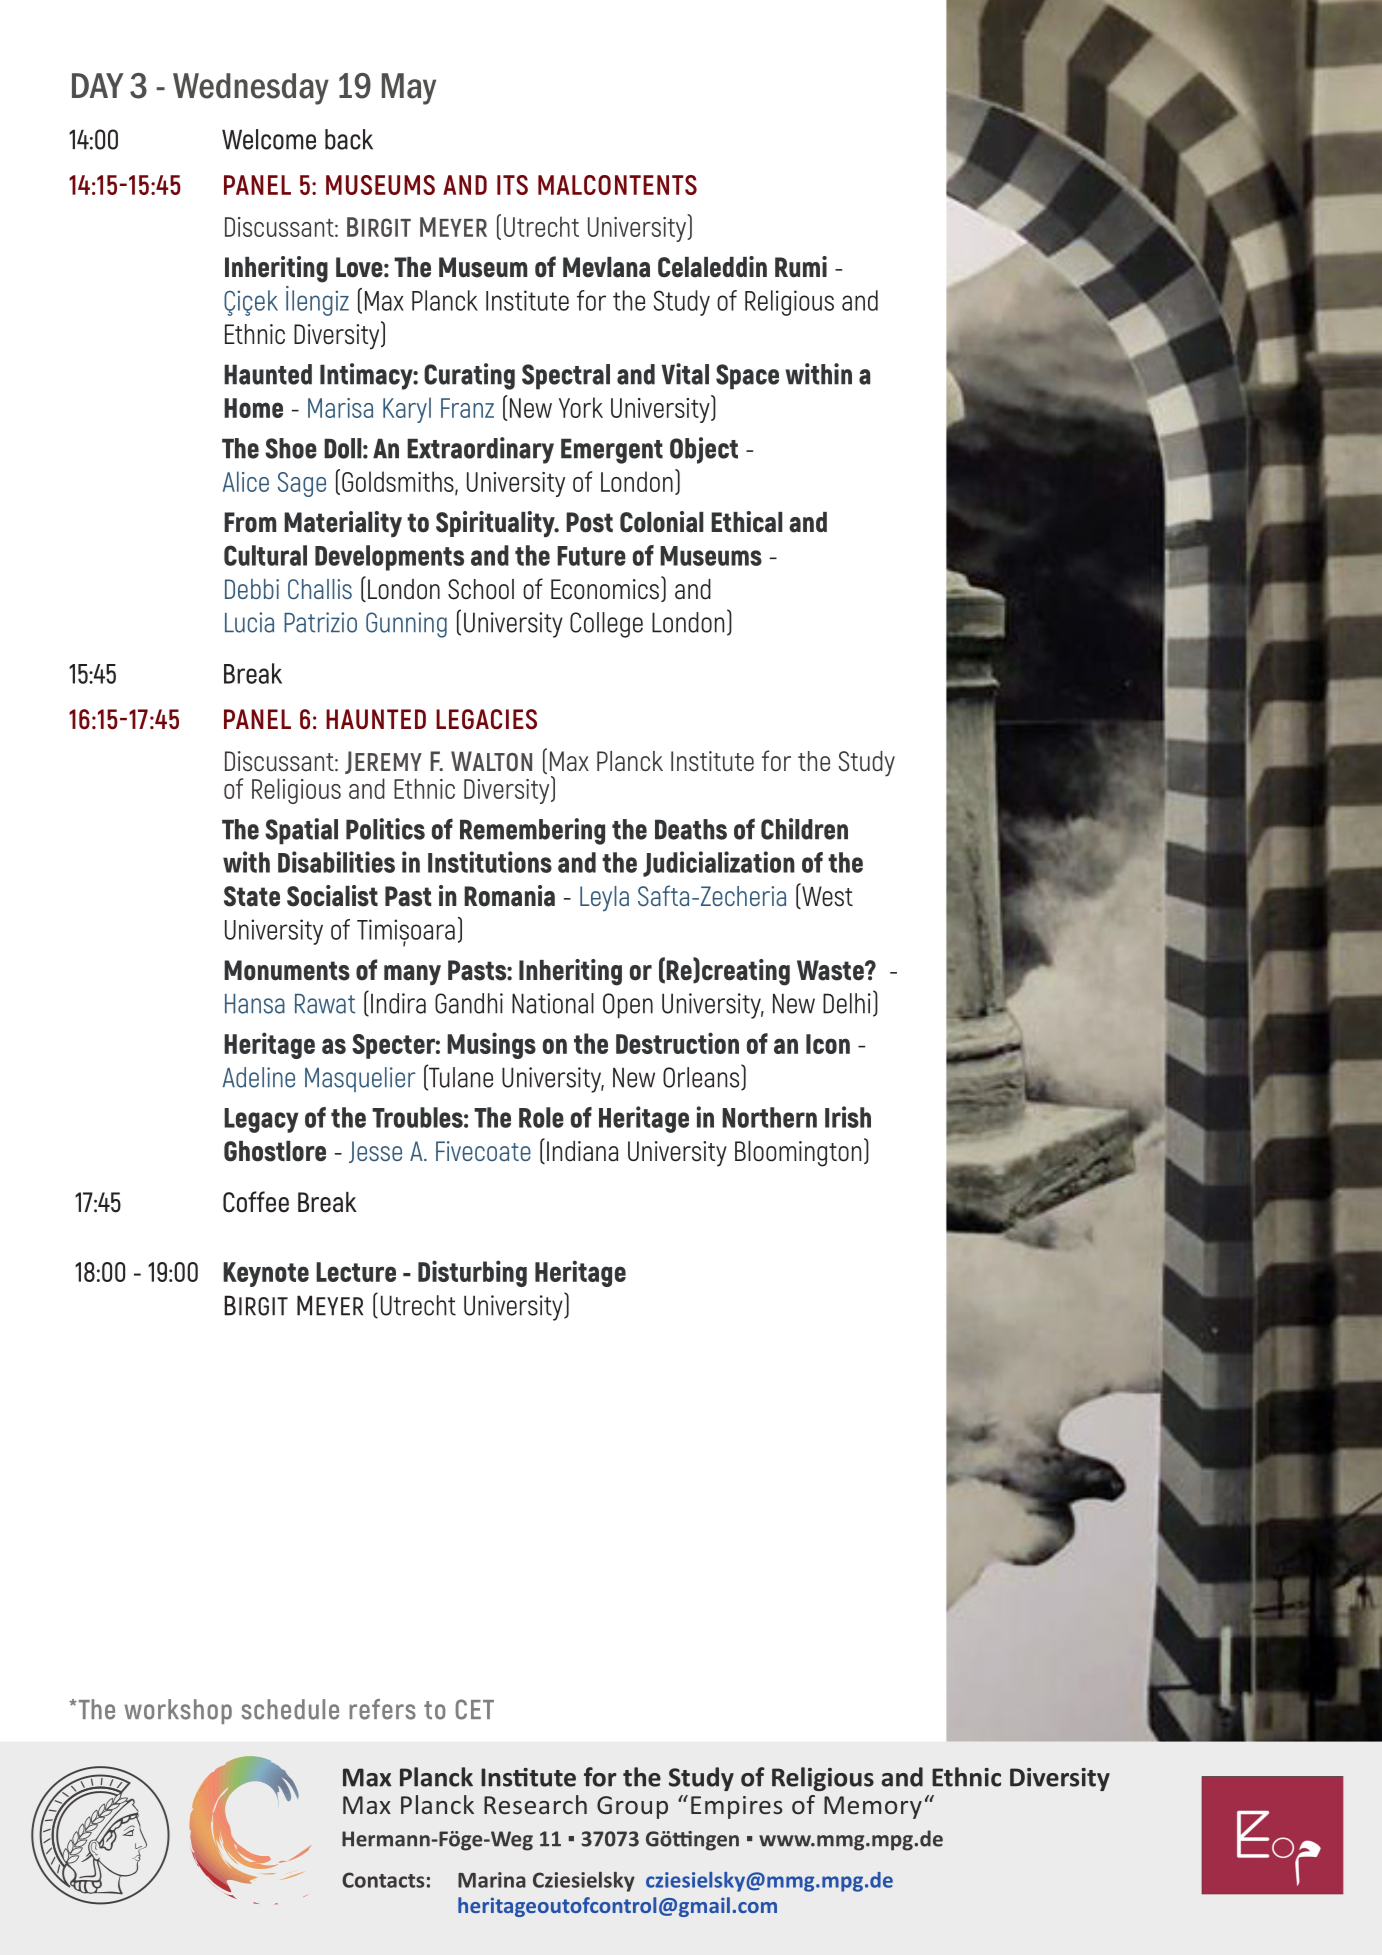  What do you see at coordinates (269, 139) in the document?
I see `Welcome` at bounding box center [269, 139].
